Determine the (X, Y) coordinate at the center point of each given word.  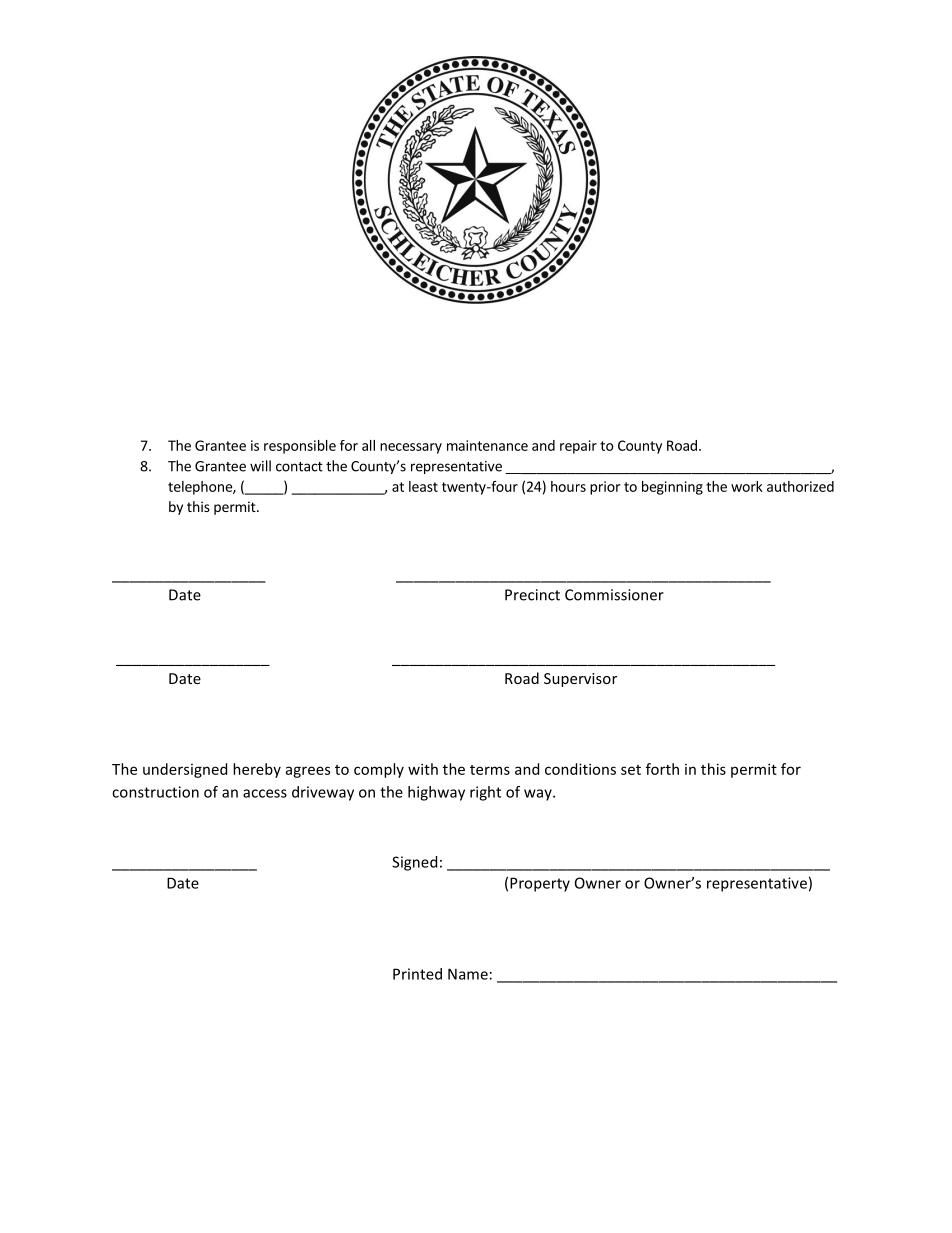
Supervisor (580, 680)
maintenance (487, 445)
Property (540, 884)
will (260, 466)
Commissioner (614, 595)
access (265, 793)
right (485, 793)
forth (662, 769)
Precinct (532, 595)
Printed (417, 974)
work (747, 486)
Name (468, 974)
